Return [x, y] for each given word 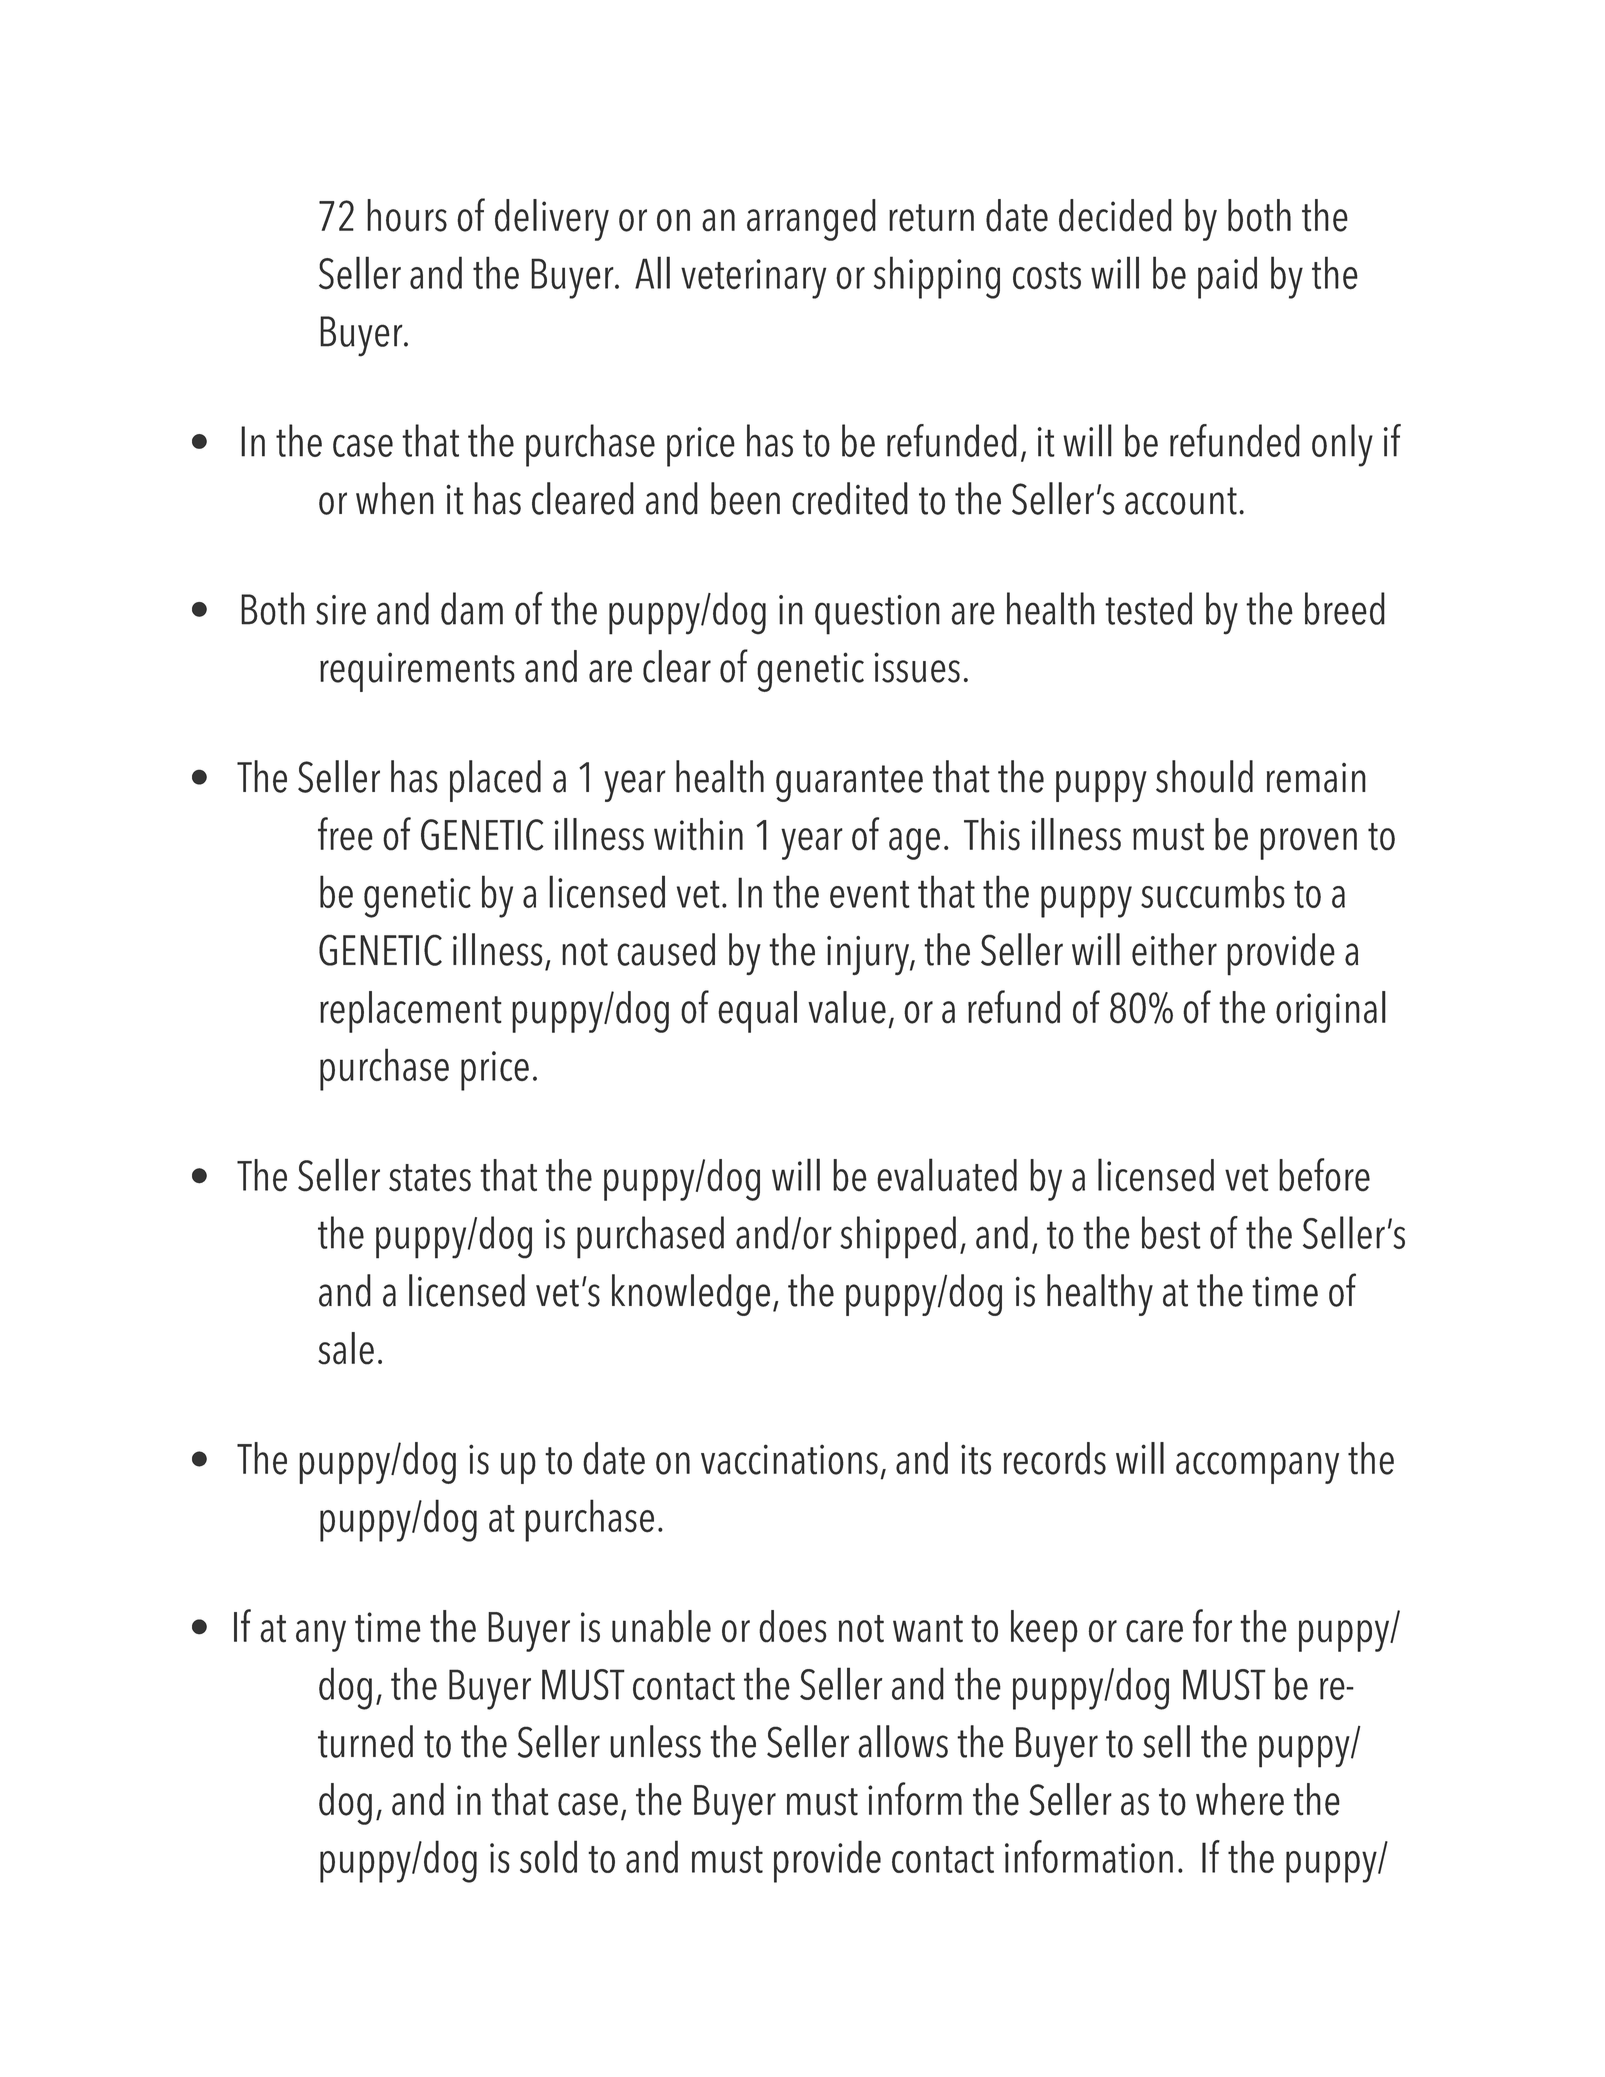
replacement [411, 1012]
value [847, 1007]
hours [407, 215]
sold [548, 1856]
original [1331, 1012]
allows [903, 1741]
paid [1227, 277]
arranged [811, 220]
